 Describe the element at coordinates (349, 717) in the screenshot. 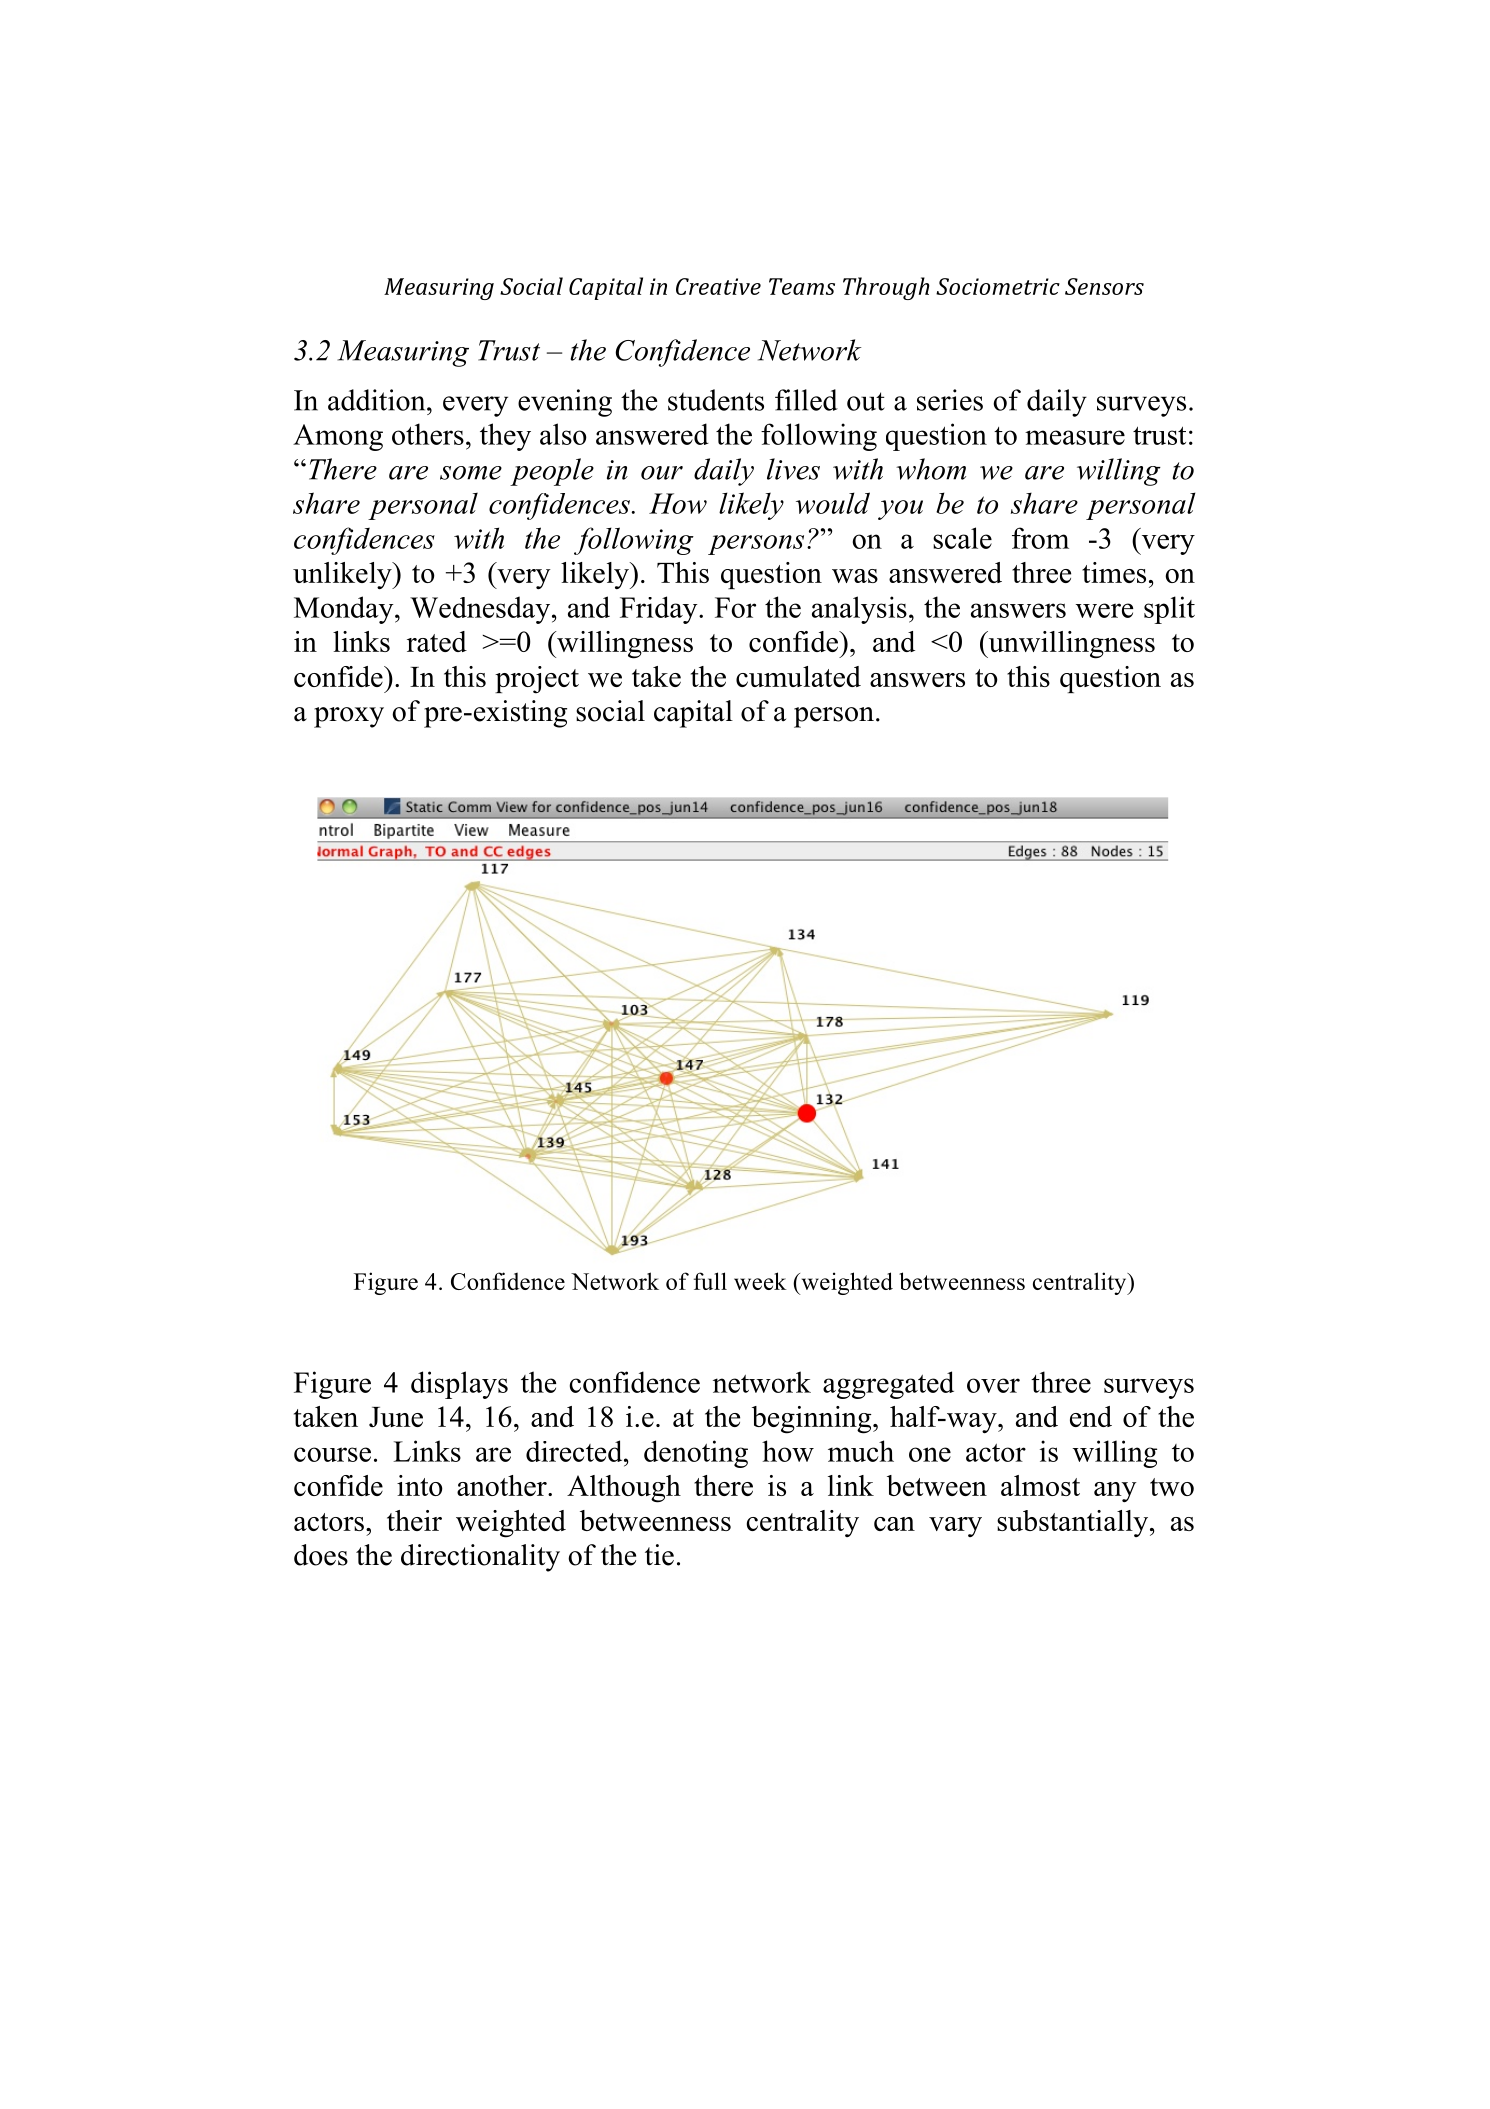

I see `proxy` at that location.
